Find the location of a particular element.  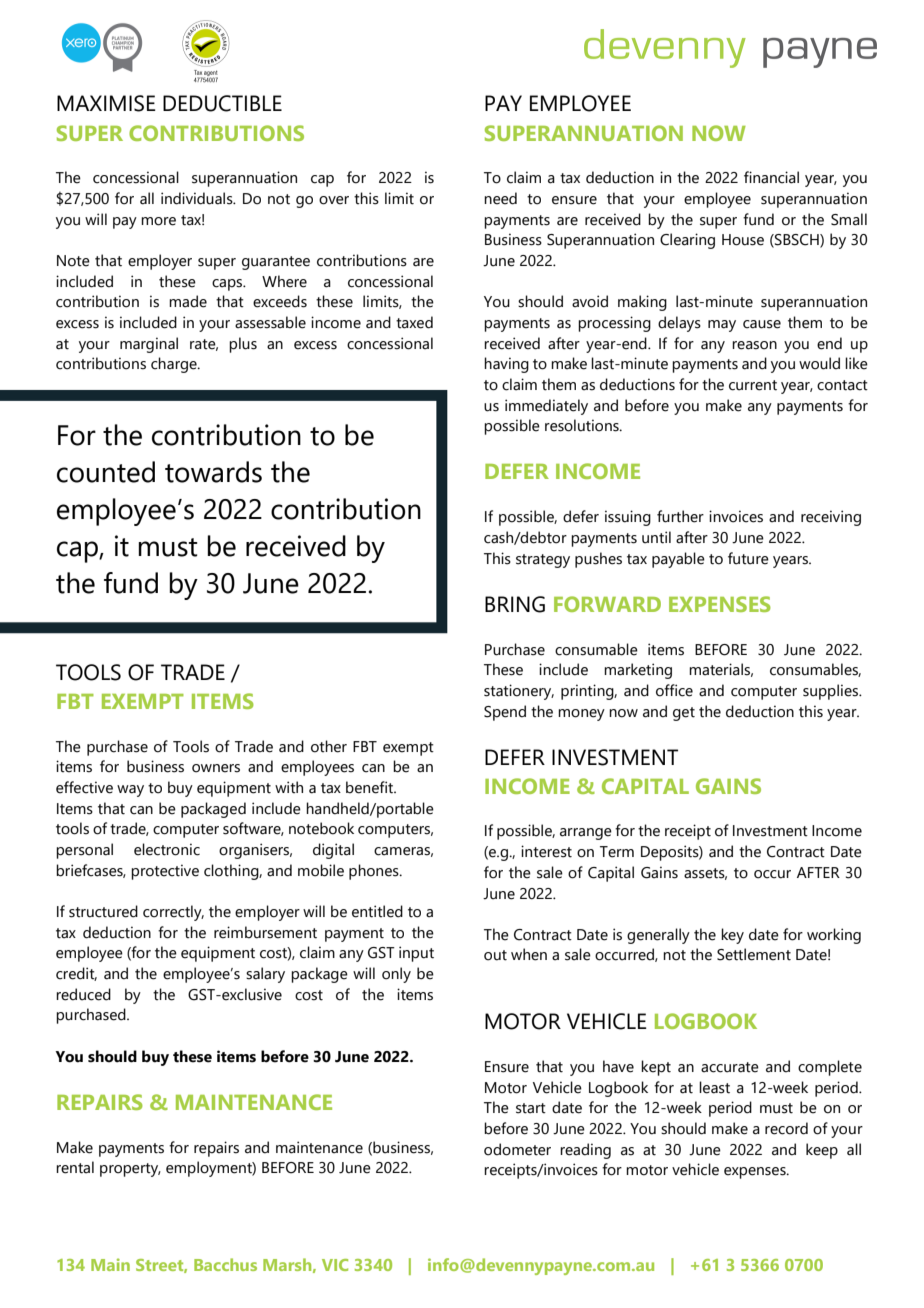

DEDUCTIBLE is located at coordinates (222, 103).
